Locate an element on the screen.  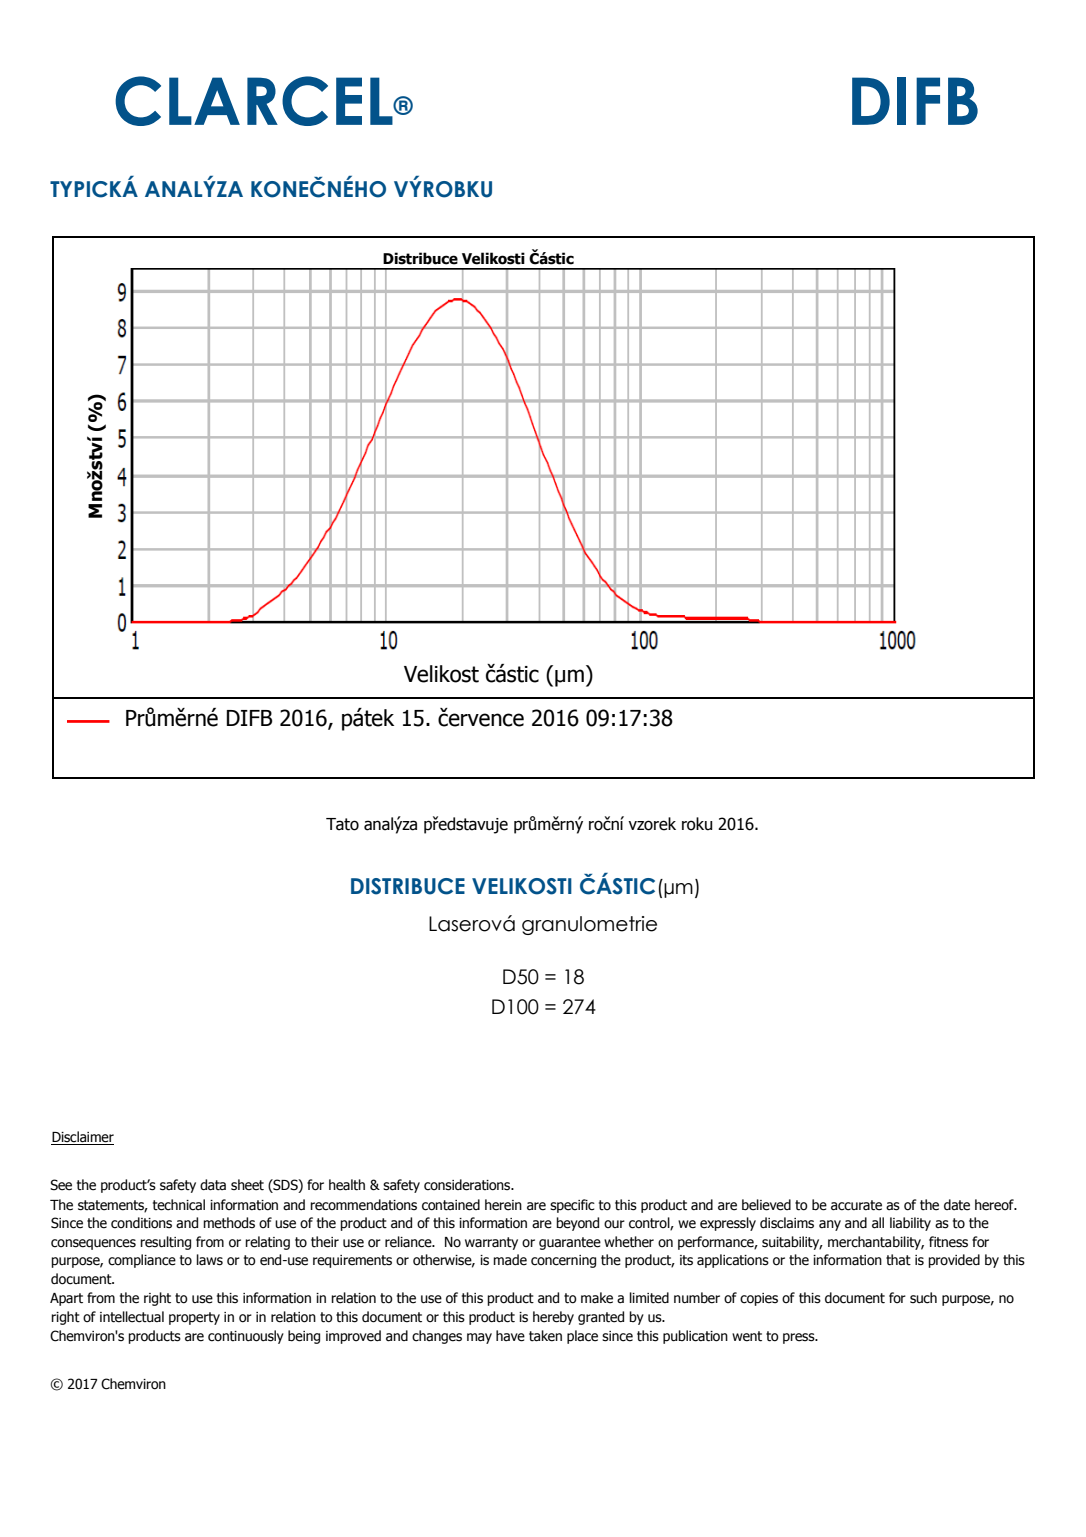
health is located at coordinates (347, 1185).
